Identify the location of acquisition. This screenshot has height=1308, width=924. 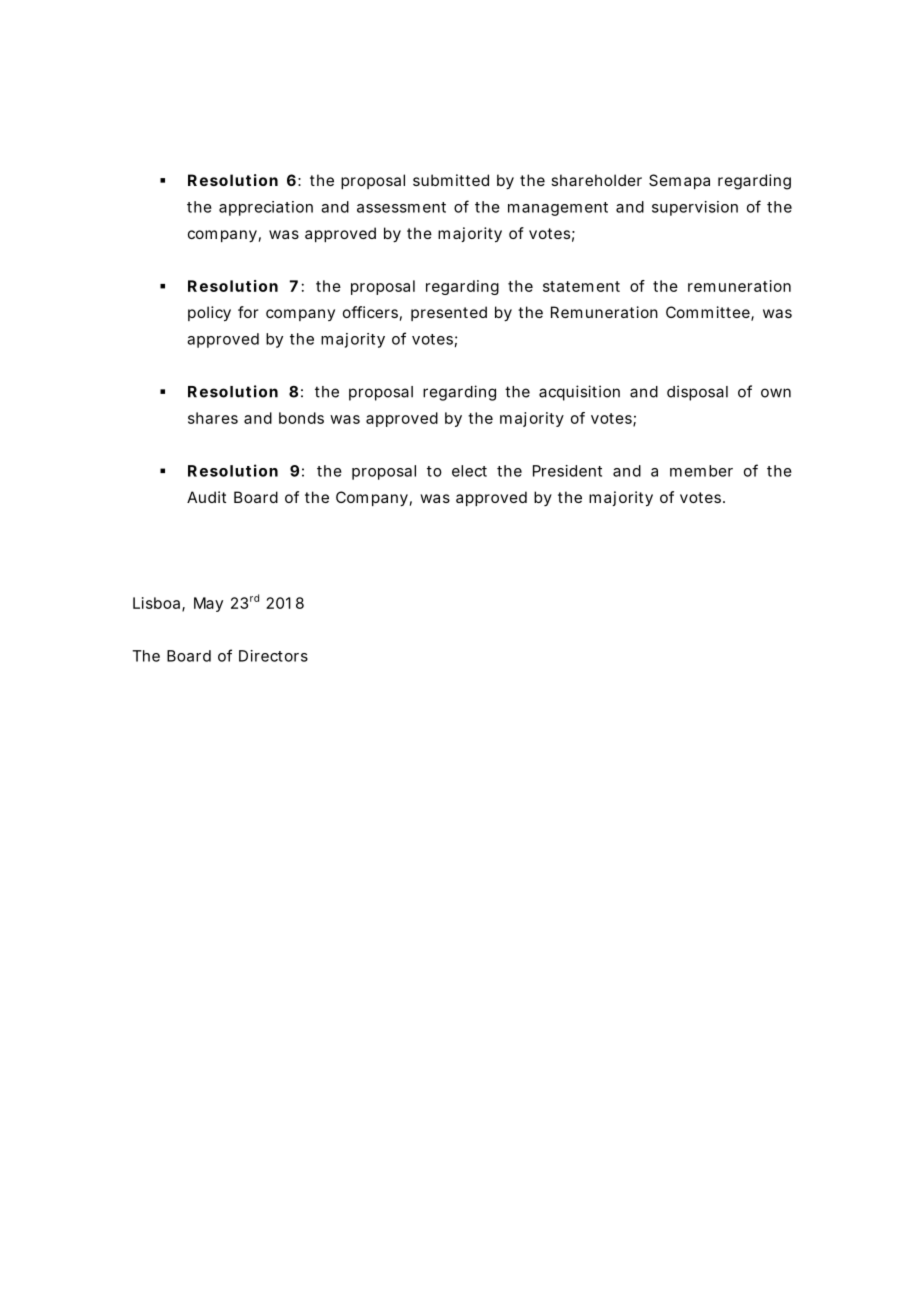
(579, 393).
